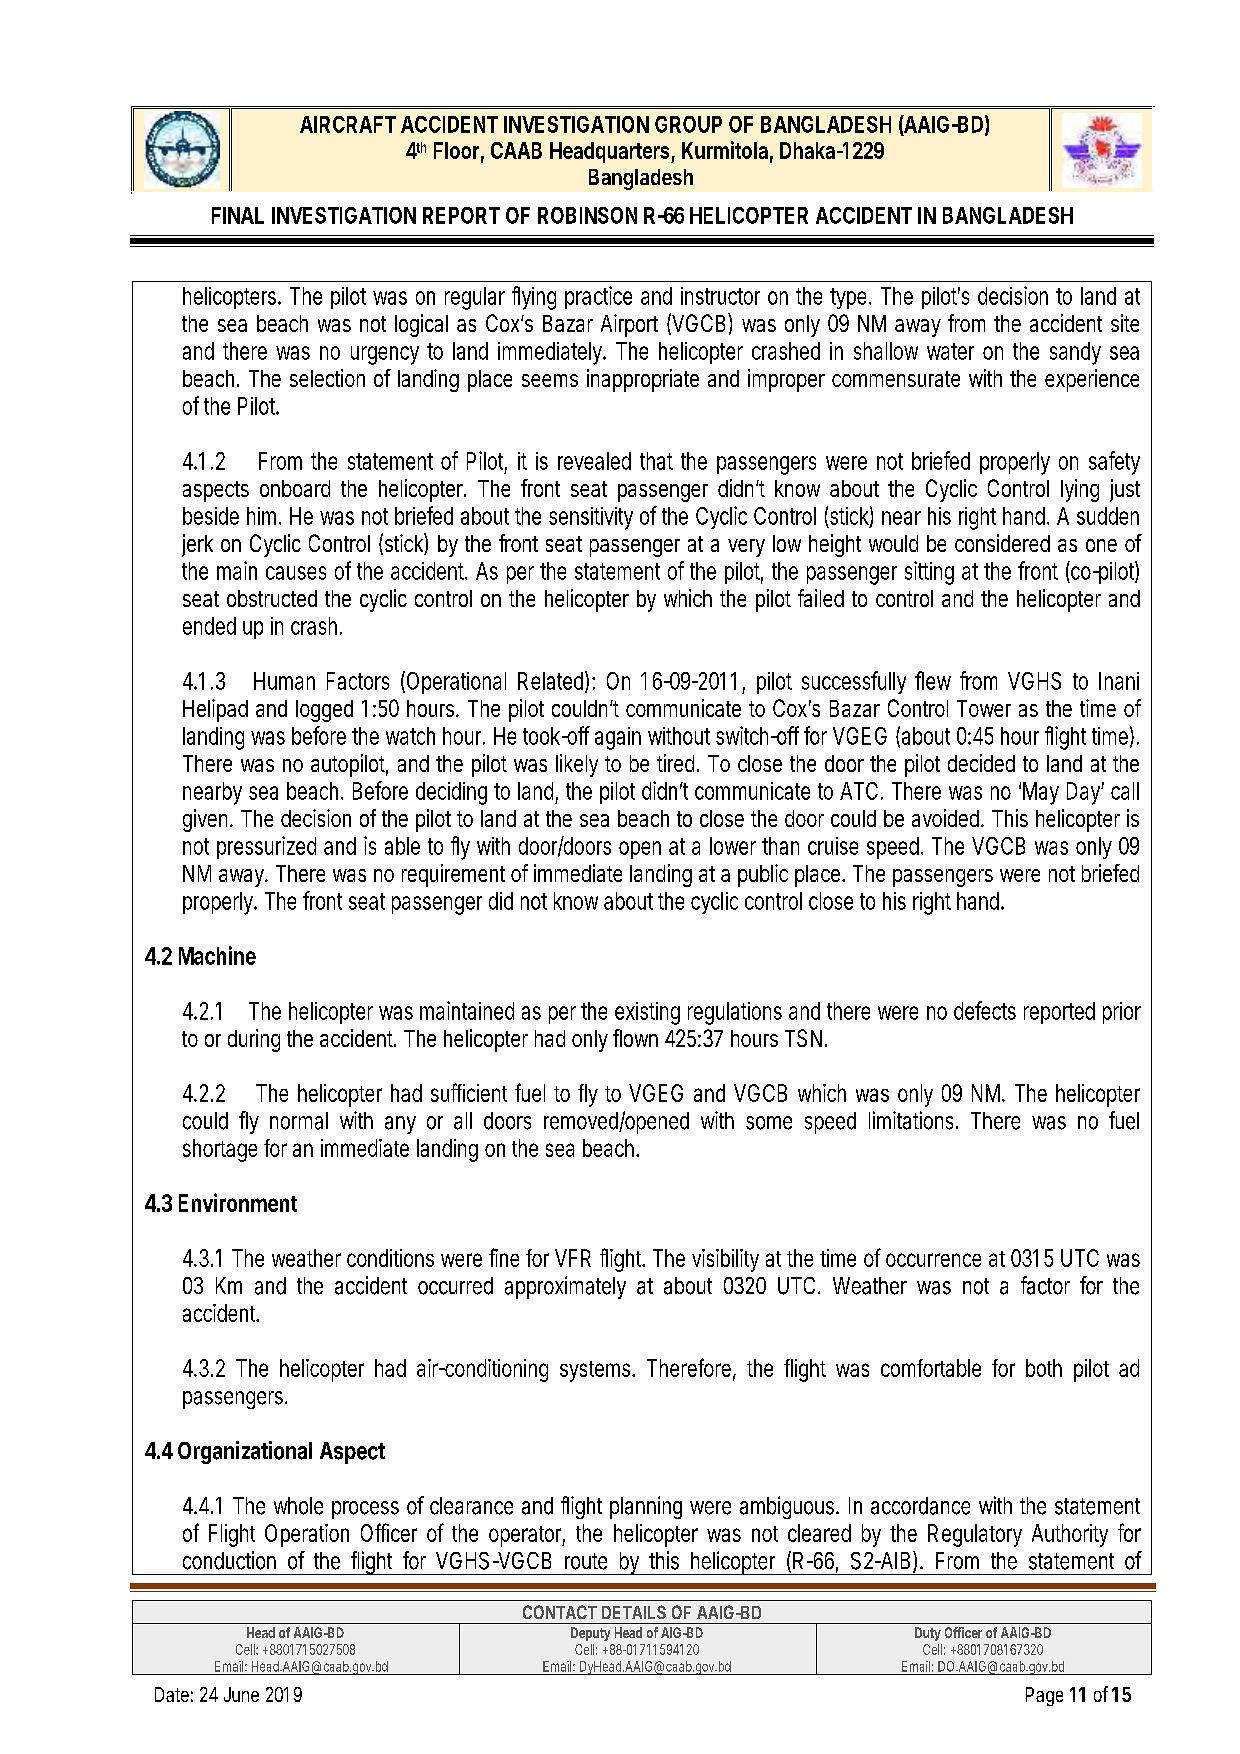  What do you see at coordinates (985, 1010) in the document?
I see `defects` at bounding box center [985, 1010].
